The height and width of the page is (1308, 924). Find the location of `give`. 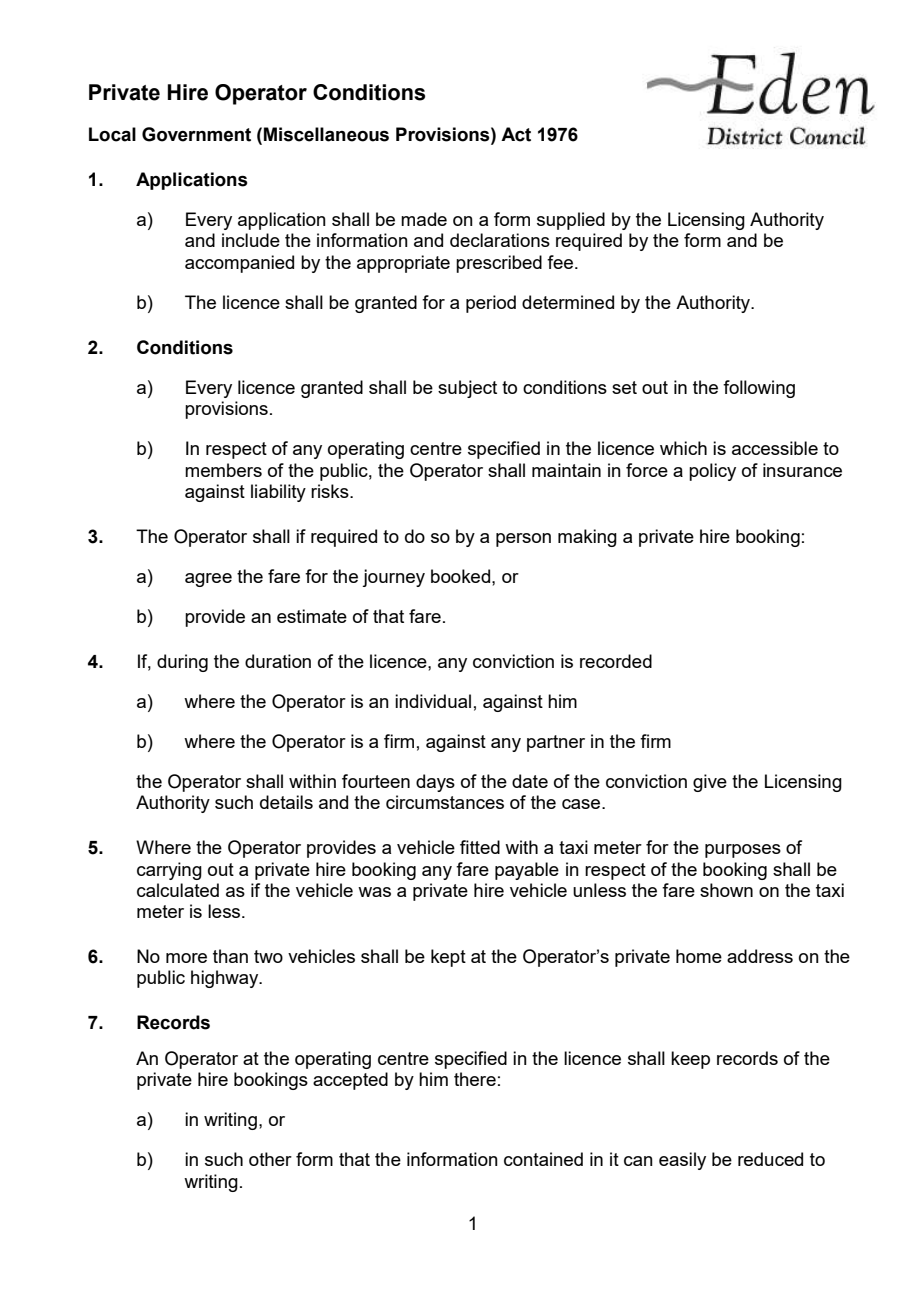

give is located at coordinates (710, 783).
